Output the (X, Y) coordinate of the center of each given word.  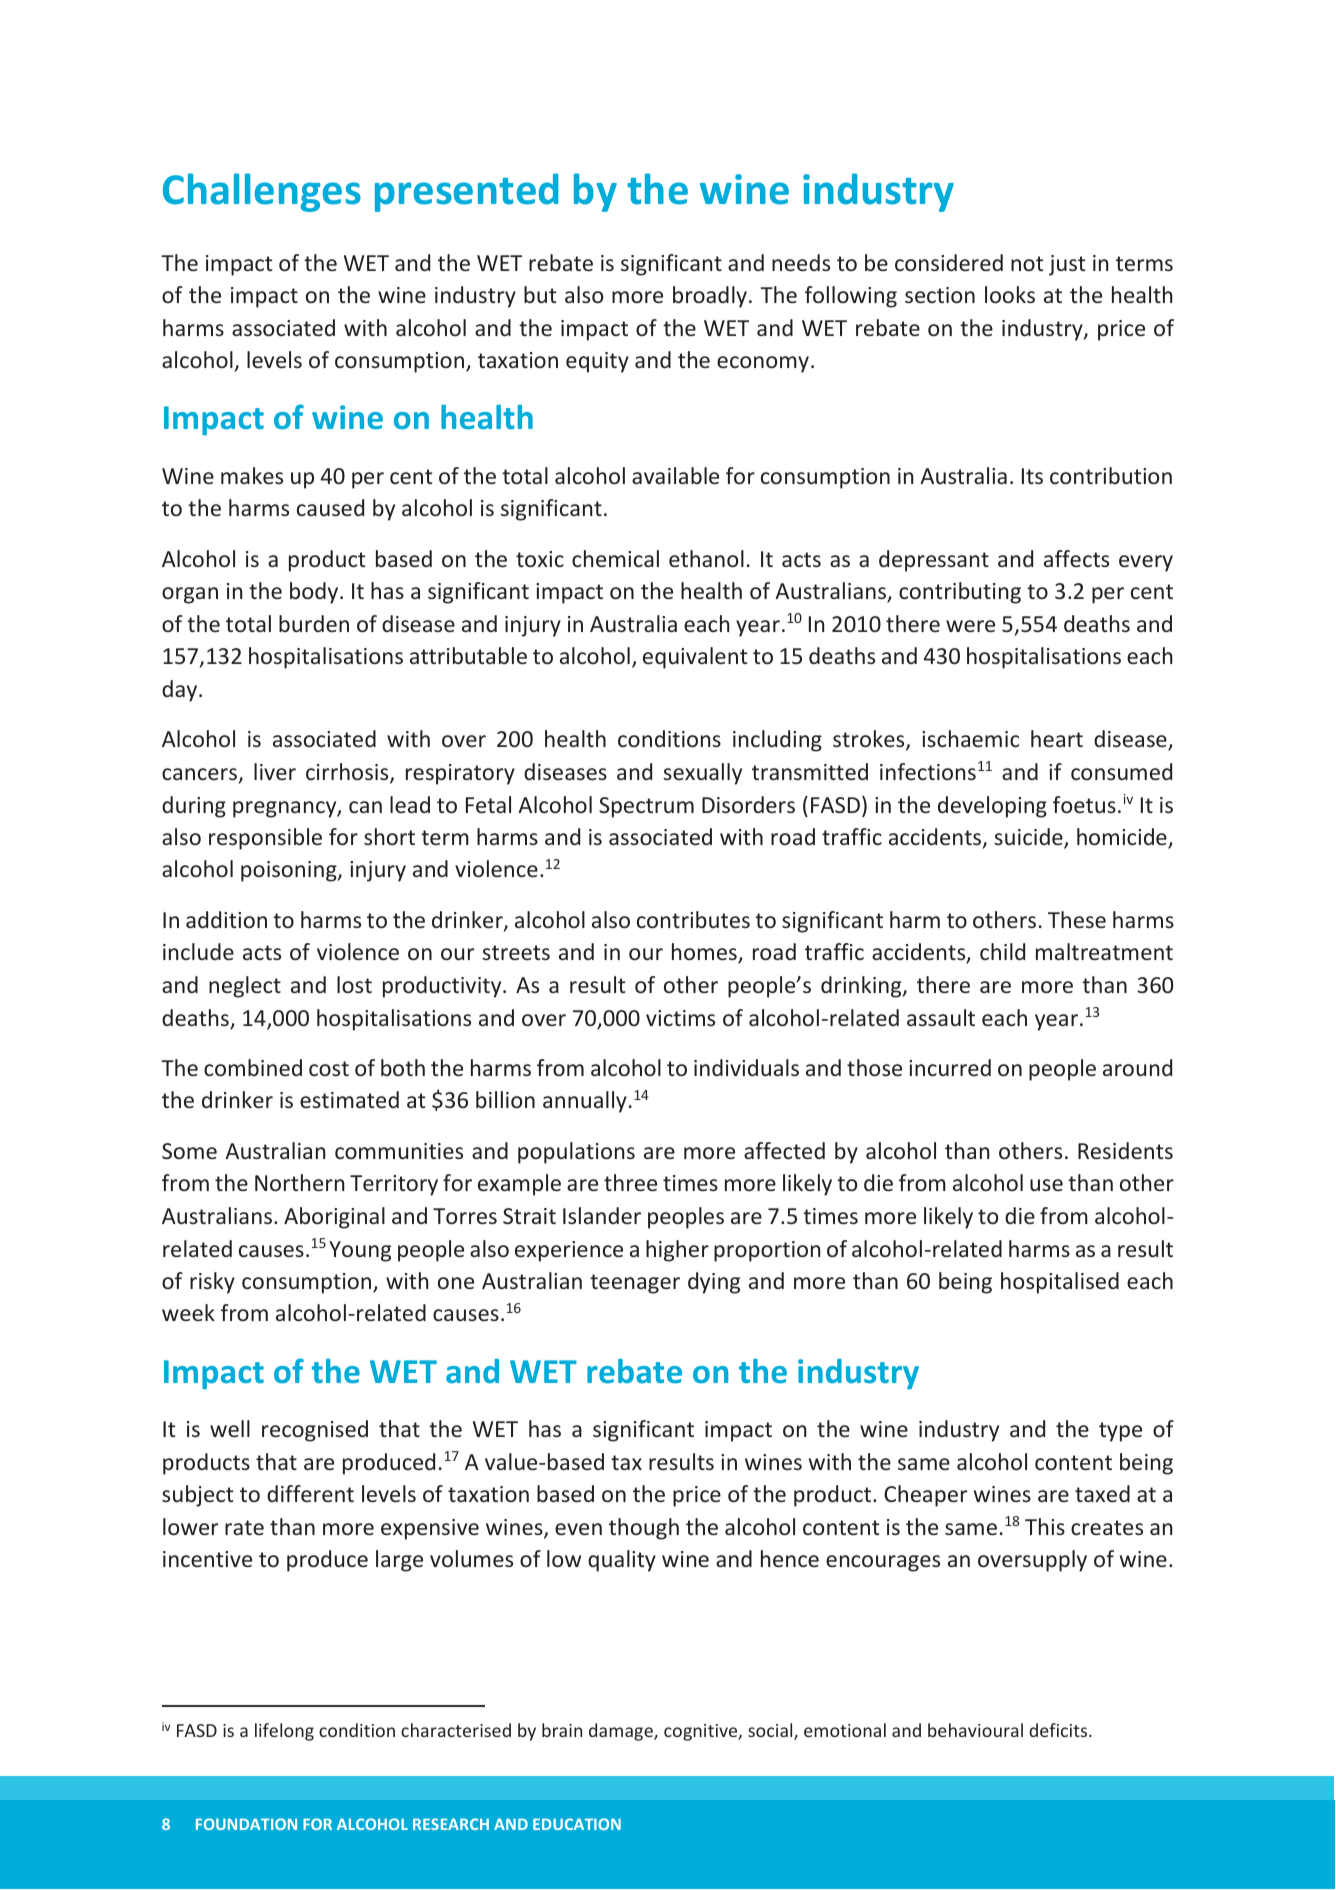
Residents (1125, 1150)
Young (360, 1251)
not (1027, 263)
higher (677, 1251)
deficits (1059, 1730)
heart (1057, 738)
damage (622, 1732)
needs (801, 262)
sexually (702, 774)
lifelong (284, 1732)
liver (275, 771)
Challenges (262, 192)
